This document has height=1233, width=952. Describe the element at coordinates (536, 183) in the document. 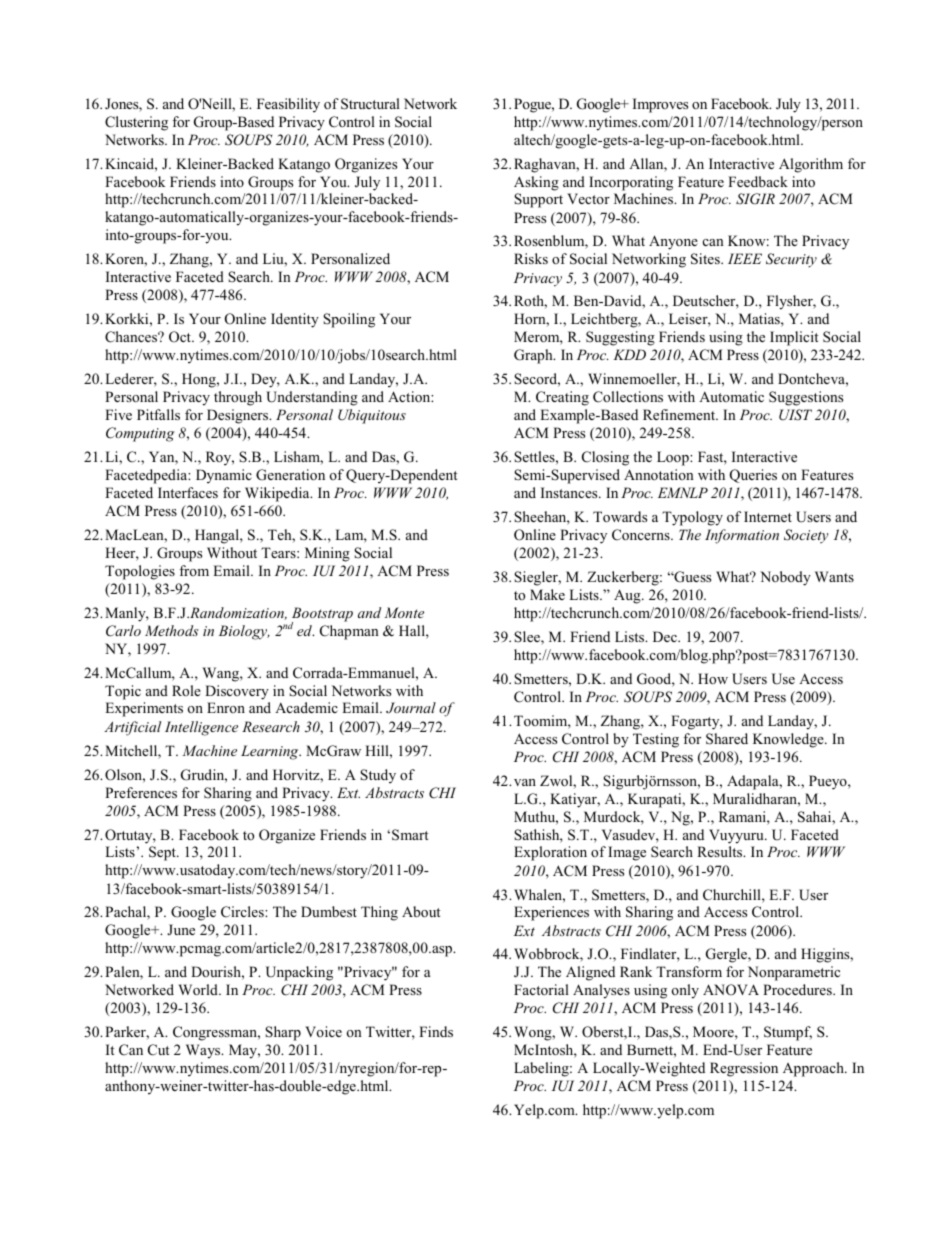

I see `Asking` at that location.
